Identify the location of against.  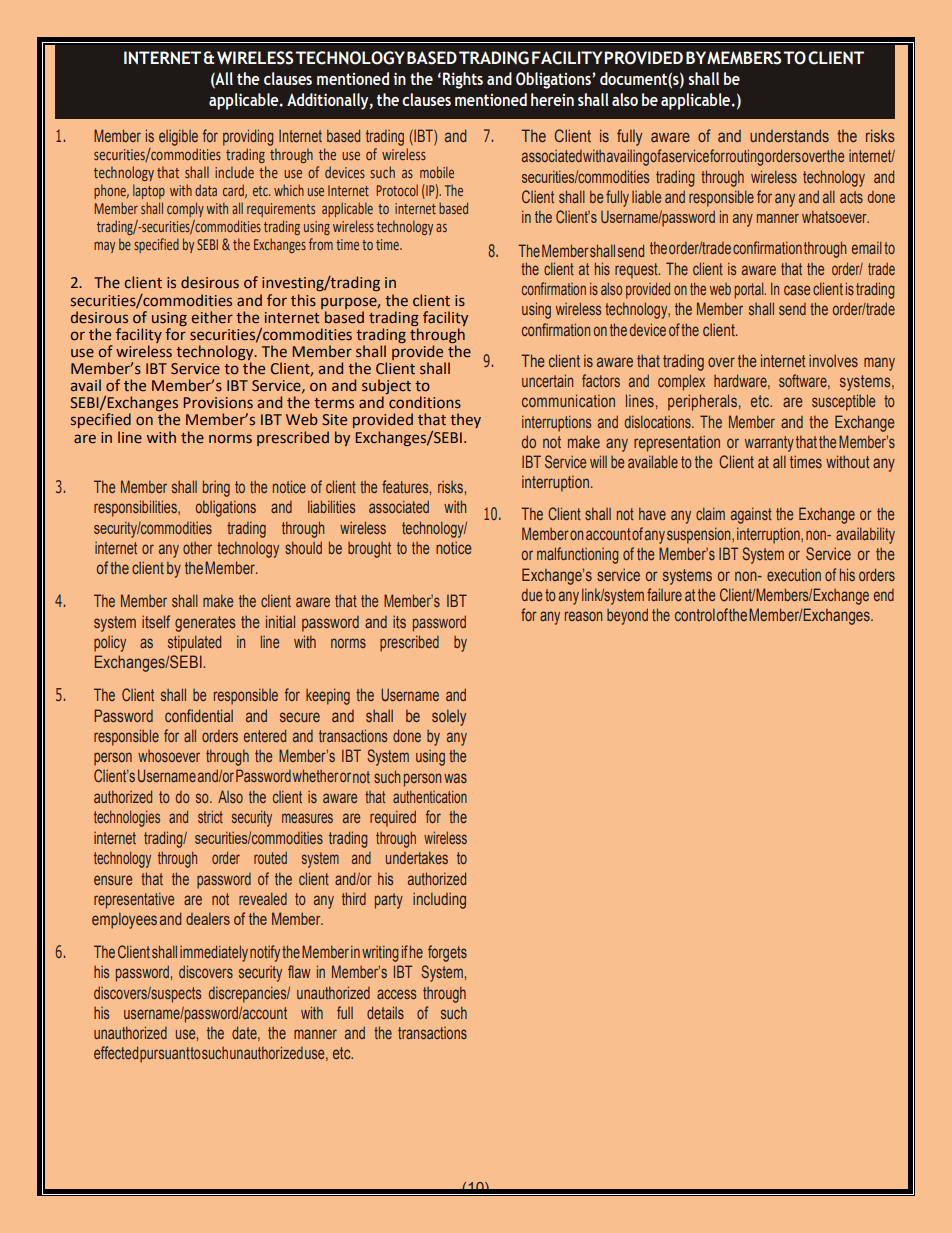
(751, 516).
